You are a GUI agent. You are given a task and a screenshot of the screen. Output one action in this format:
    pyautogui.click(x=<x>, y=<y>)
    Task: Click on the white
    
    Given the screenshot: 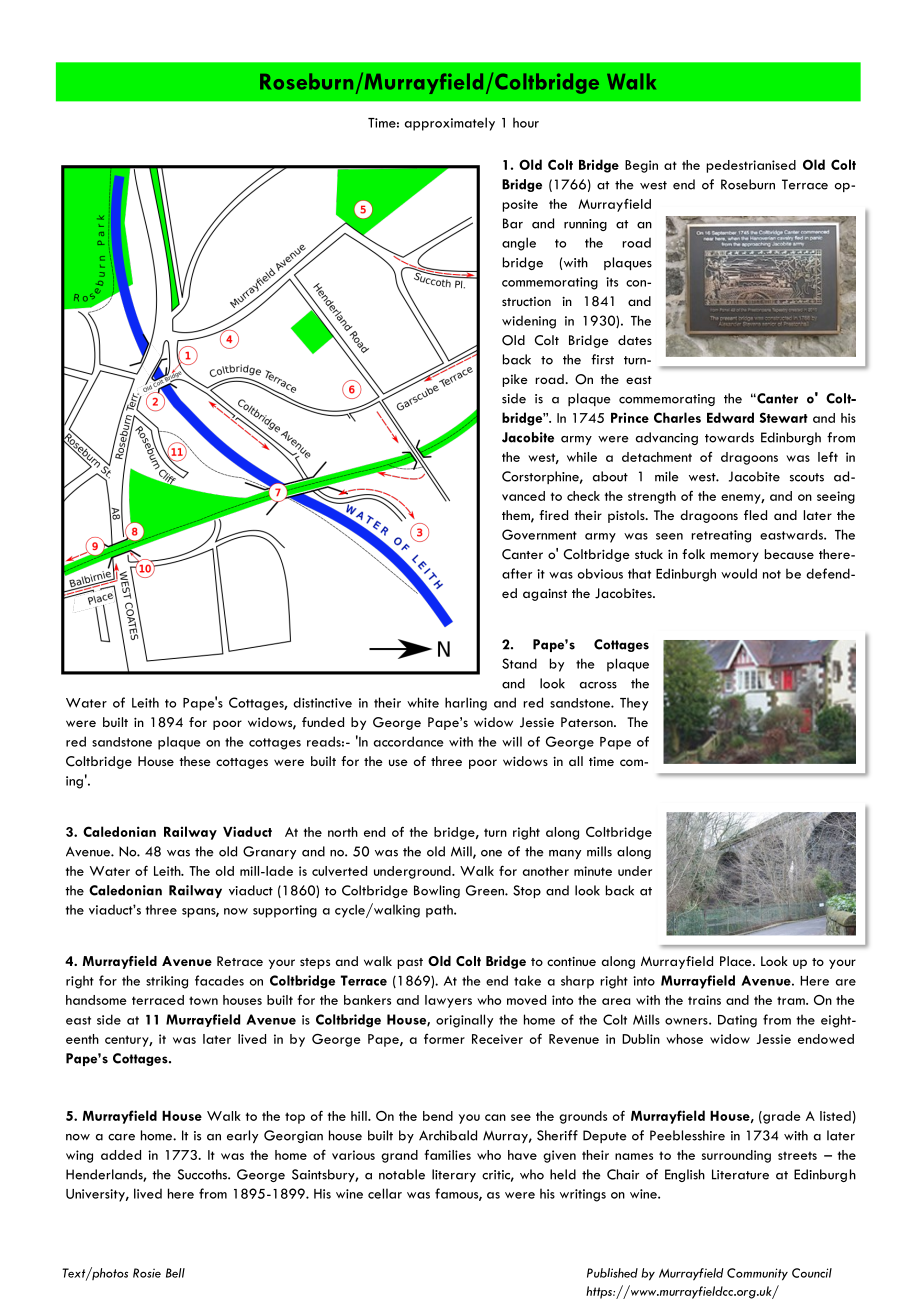 What is the action you would take?
    pyautogui.click(x=423, y=702)
